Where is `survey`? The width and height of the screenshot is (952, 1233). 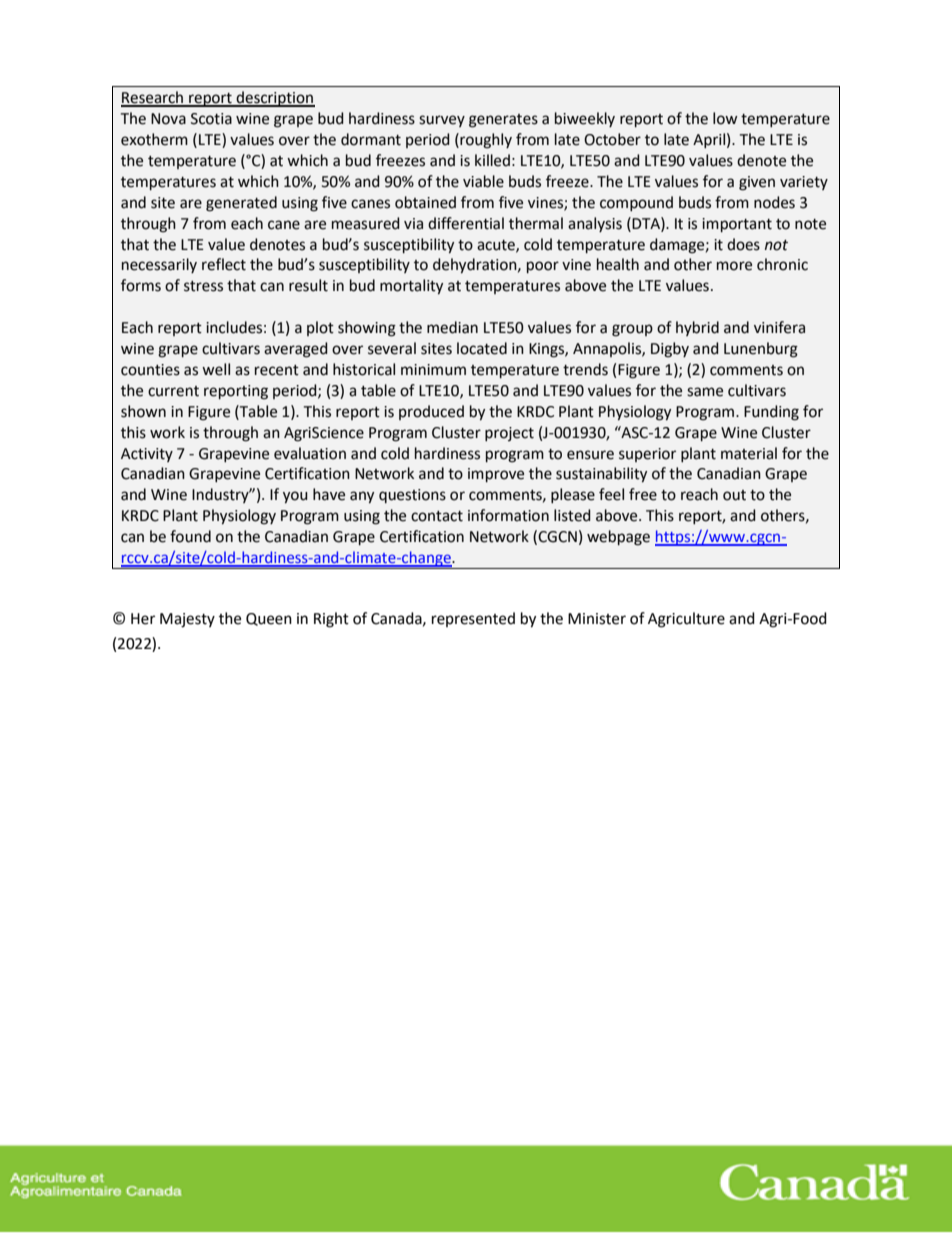
survey is located at coordinates (442, 121).
